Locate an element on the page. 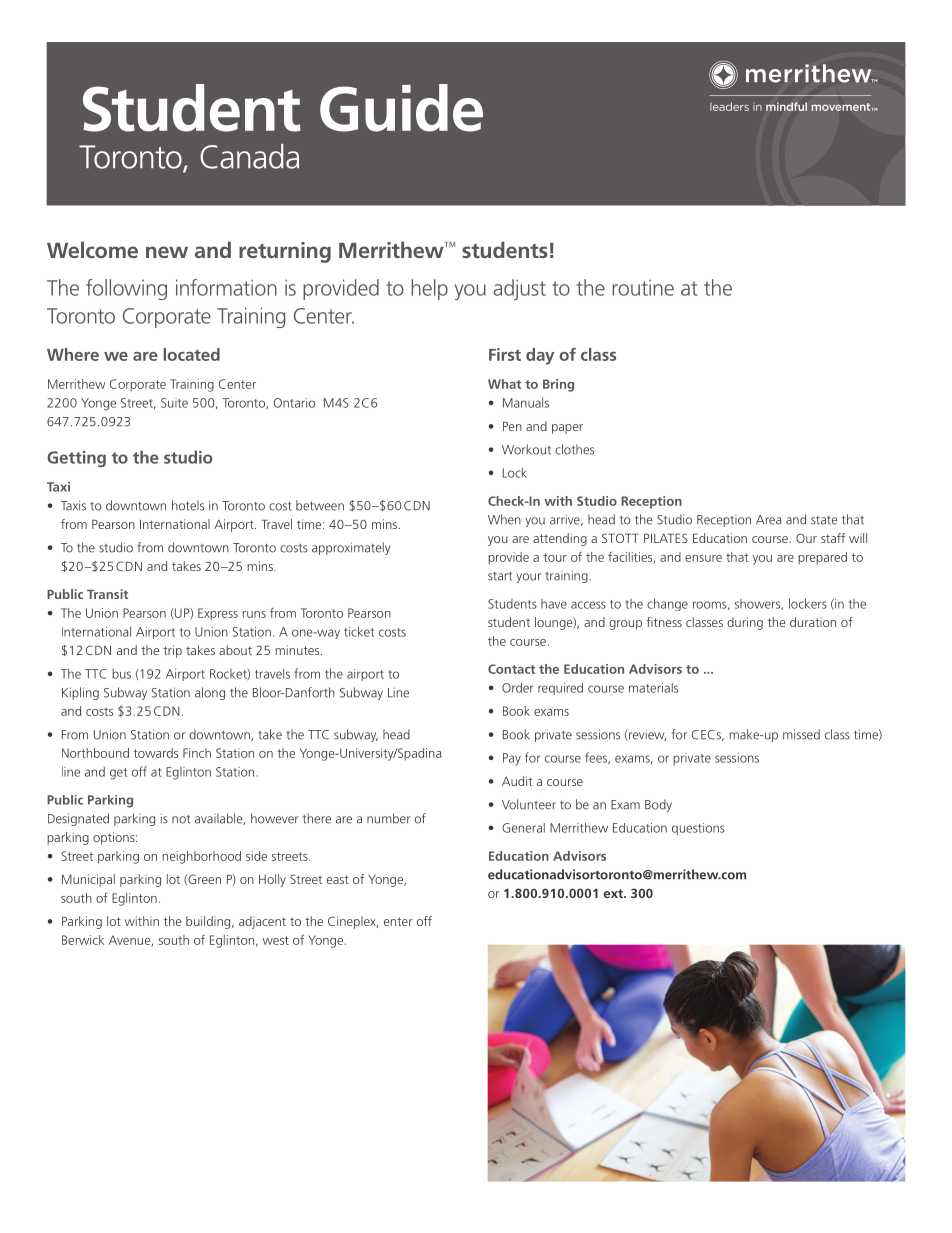  Canada is located at coordinates (249, 156).
